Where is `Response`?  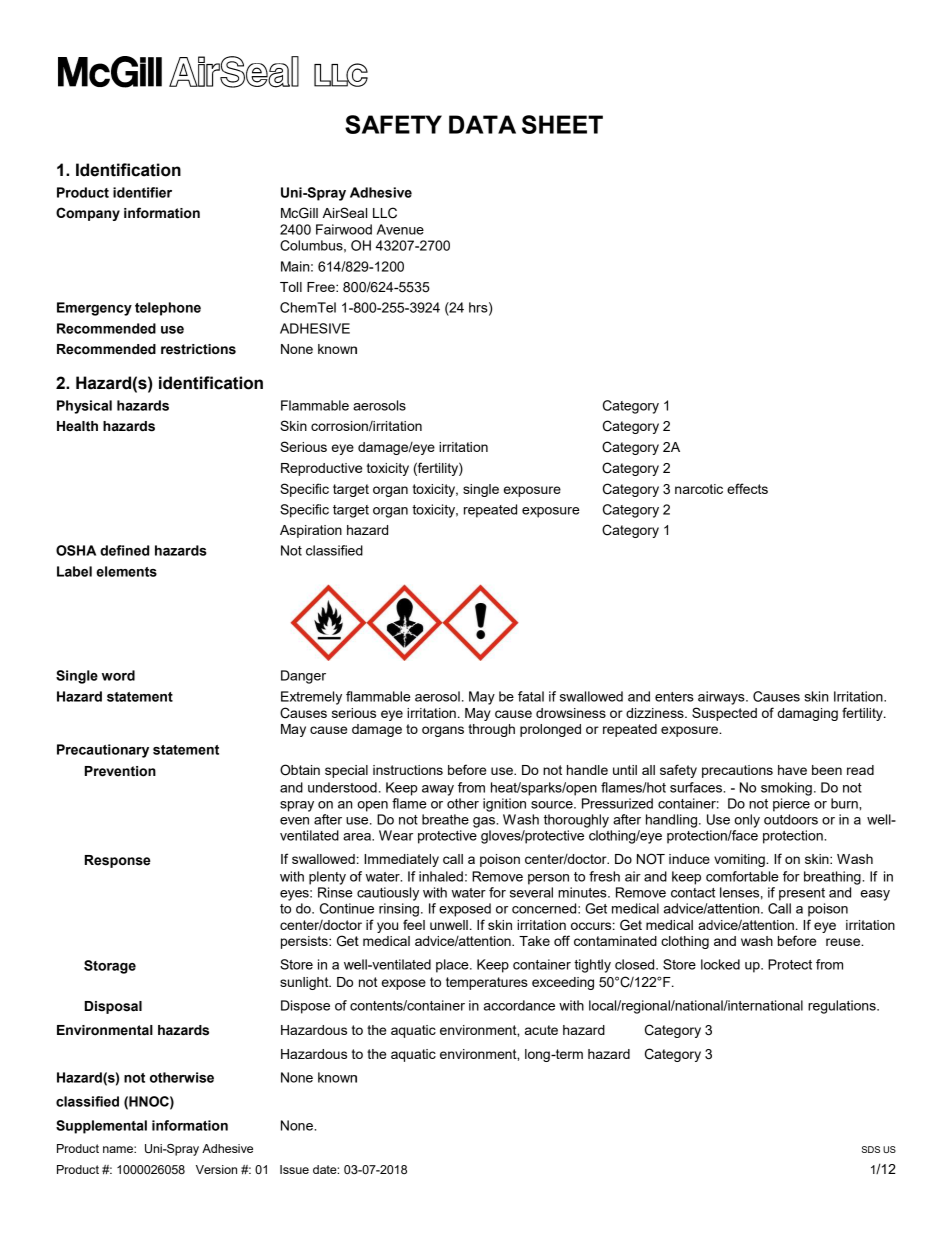 Response is located at coordinates (118, 861).
